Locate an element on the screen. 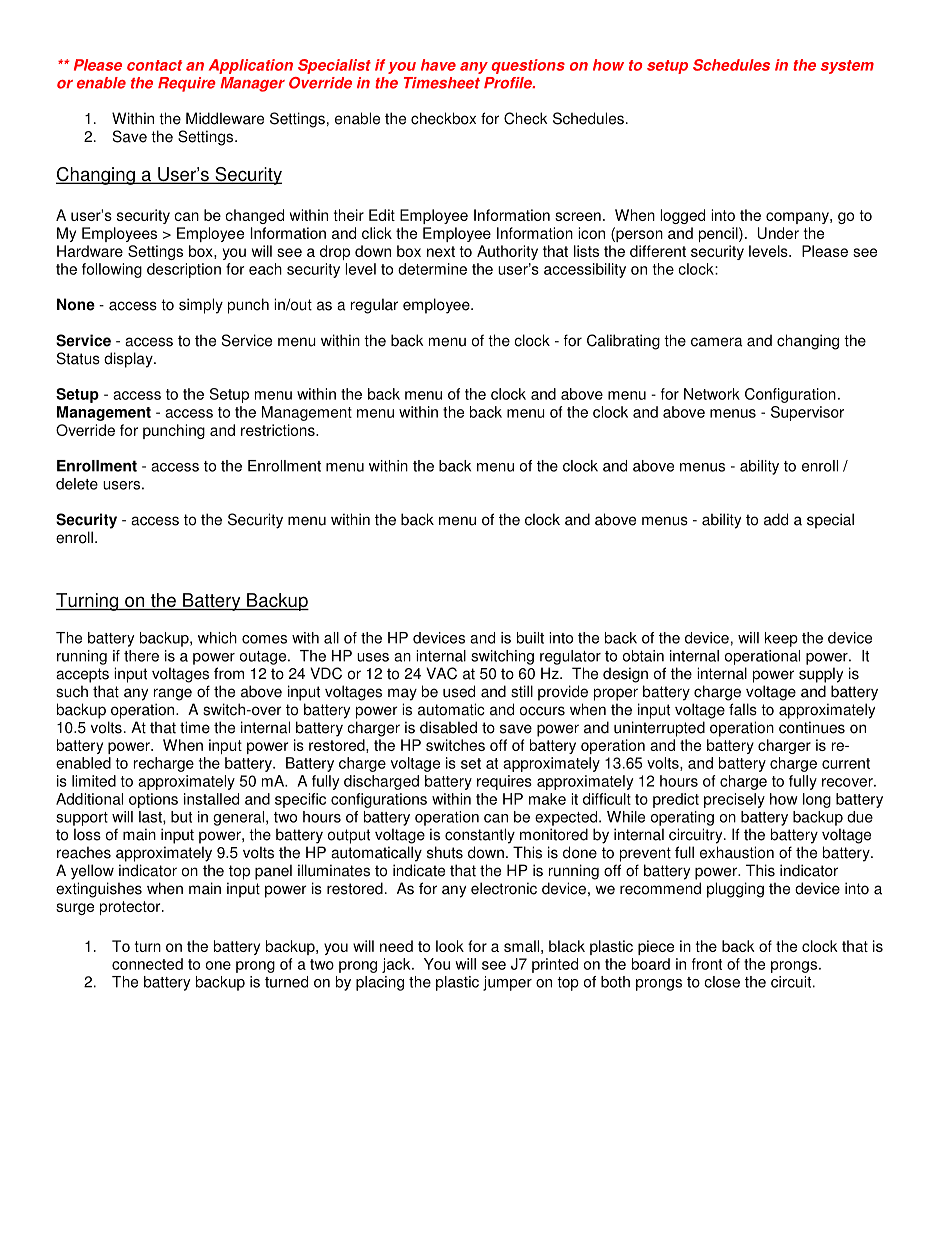  built is located at coordinates (530, 638).
